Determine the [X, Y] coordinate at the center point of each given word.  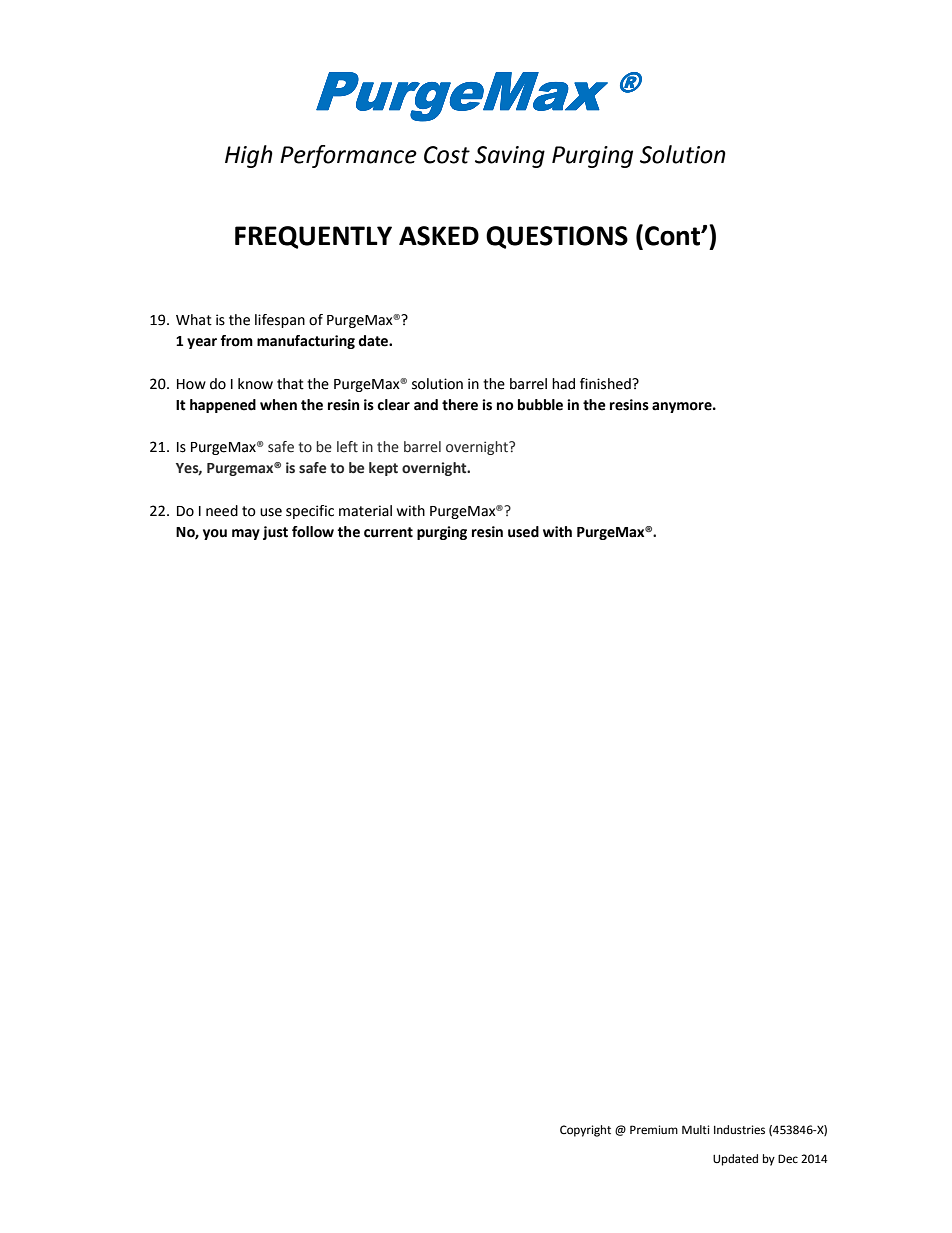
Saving [510, 157]
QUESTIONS [557, 237]
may [246, 534]
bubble [540, 405]
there [460, 405]
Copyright [585, 1131]
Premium [654, 1130]
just [275, 533]
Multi [695, 1129]
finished [606, 384]
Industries [739, 1130]
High [249, 156]
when [278, 405]
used [523, 532]
